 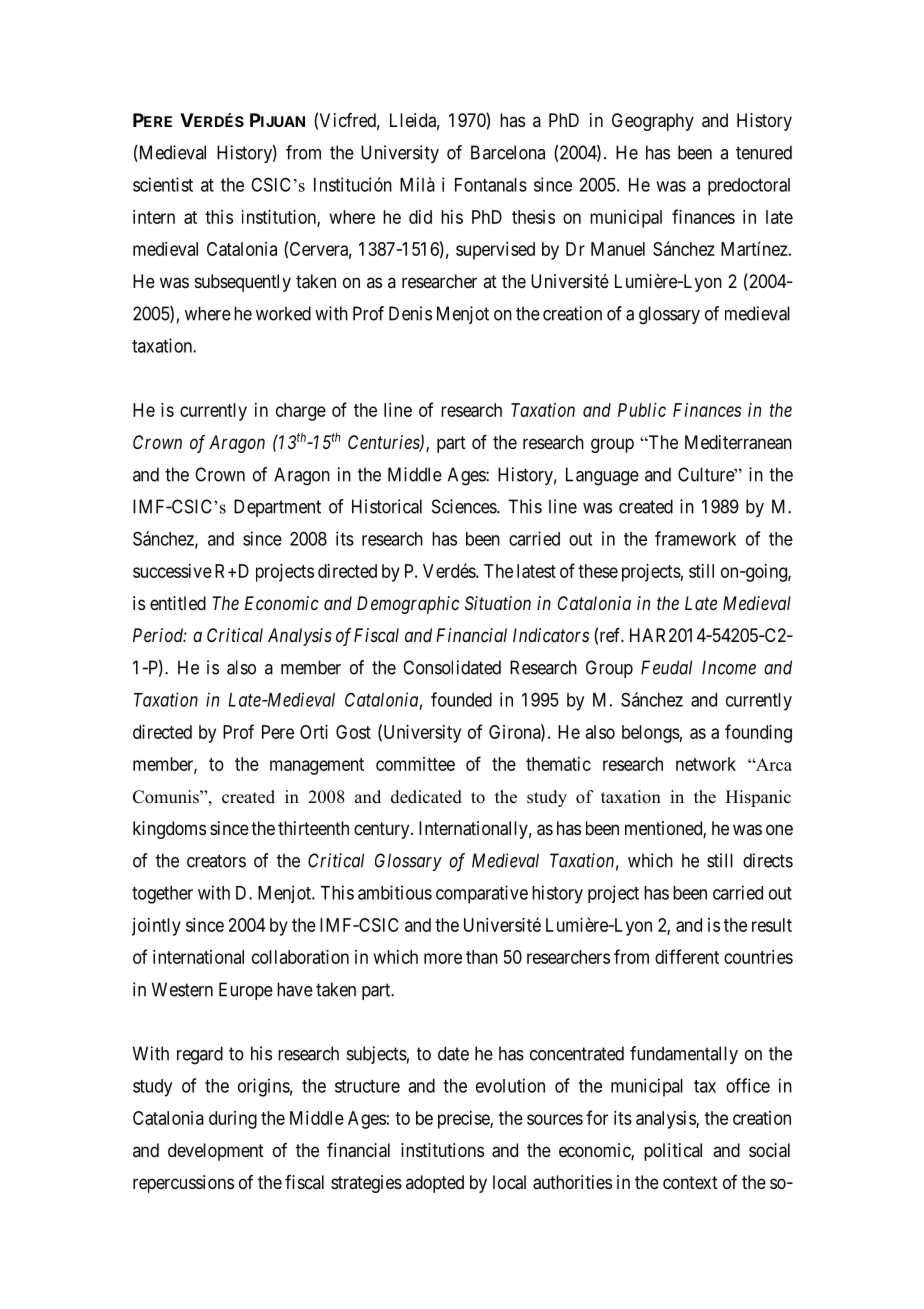 I want to click on development, so click(x=216, y=1152).
